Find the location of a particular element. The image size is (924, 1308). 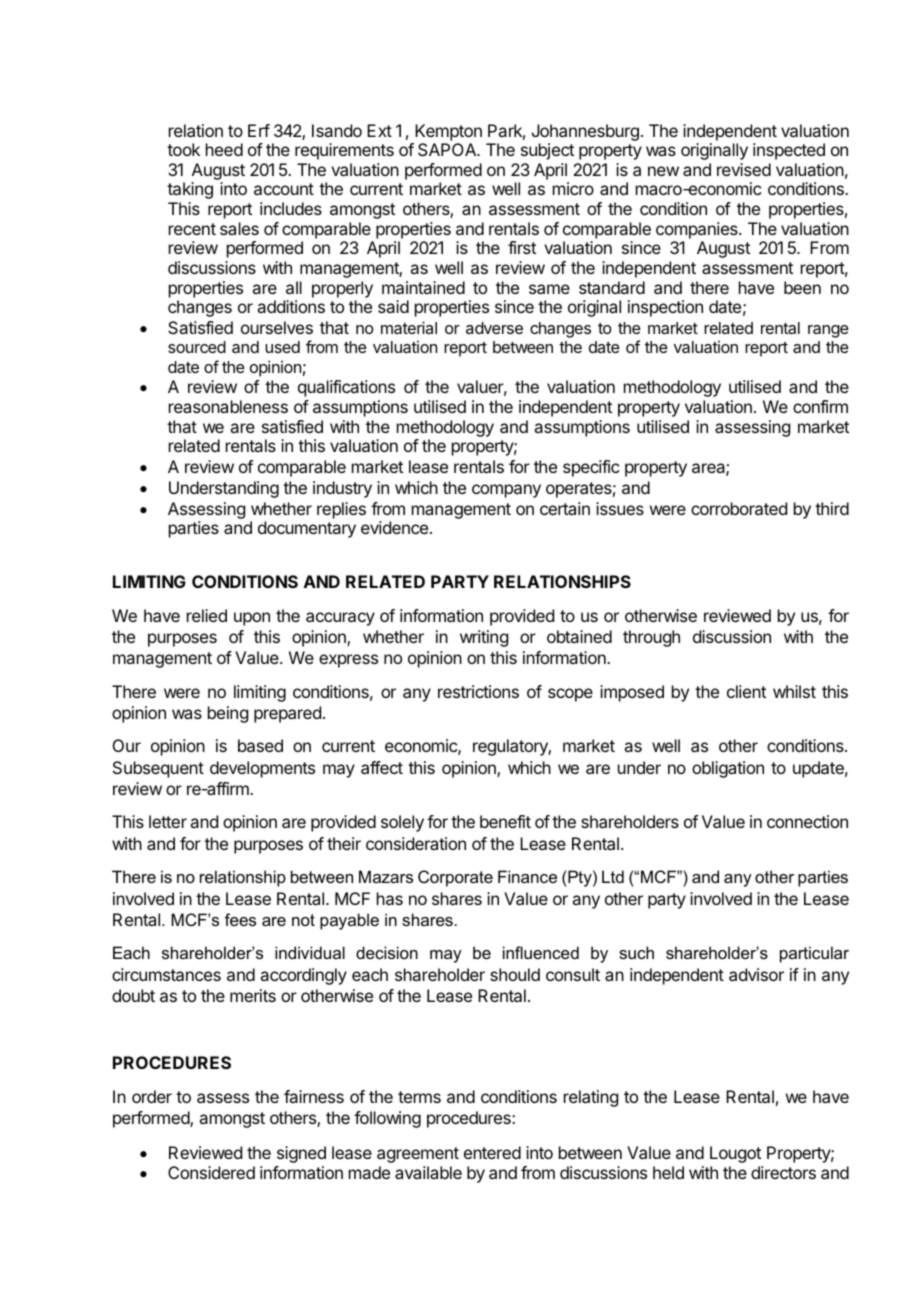

heed is located at coordinates (224, 149).
